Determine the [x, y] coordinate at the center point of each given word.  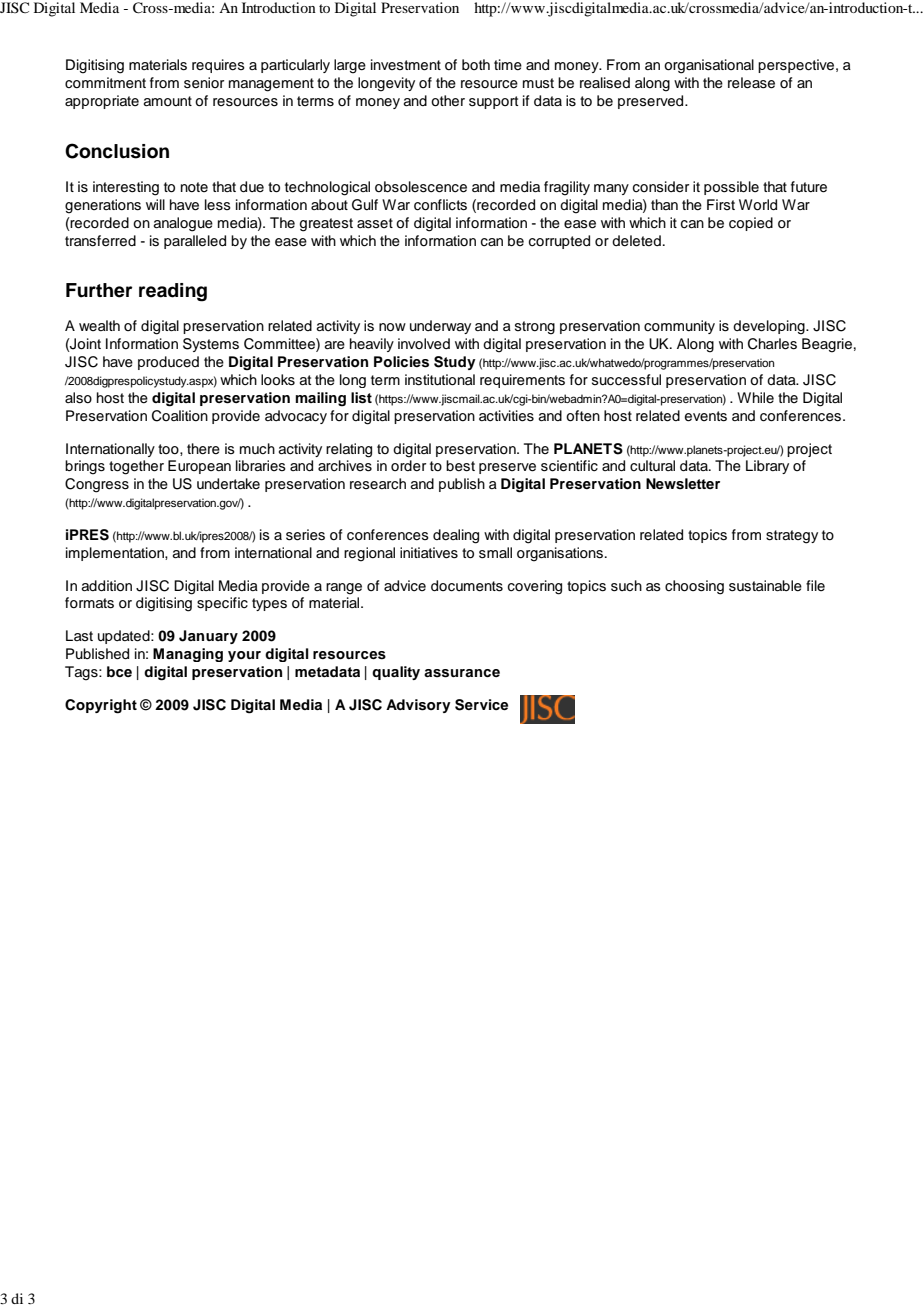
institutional [440, 380]
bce [119, 671]
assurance [462, 673]
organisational [709, 66]
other [448, 101]
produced [168, 363]
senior [204, 83]
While [755, 397]
